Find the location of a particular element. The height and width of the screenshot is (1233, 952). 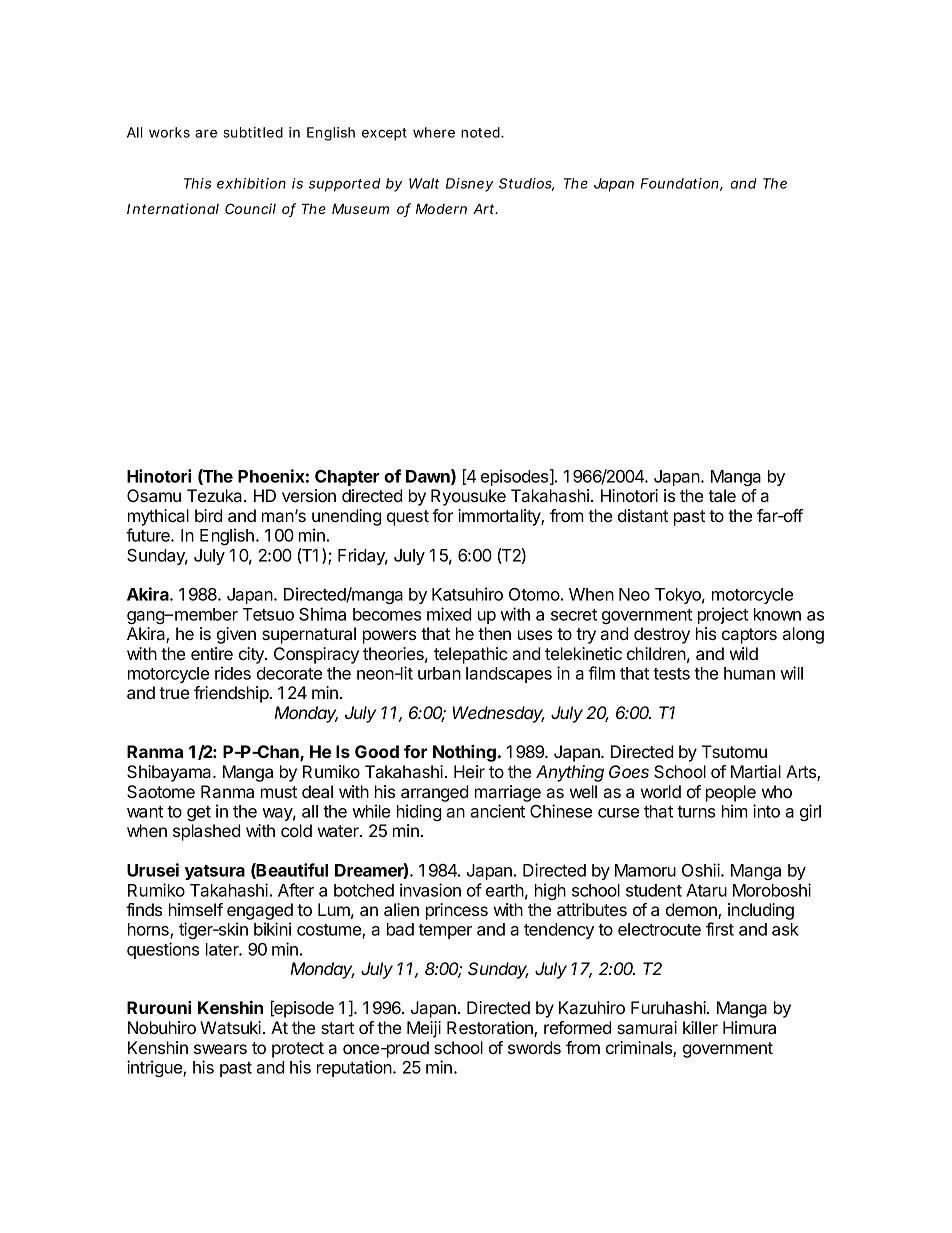

Tetsuo is located at coordinates (268, 614).
